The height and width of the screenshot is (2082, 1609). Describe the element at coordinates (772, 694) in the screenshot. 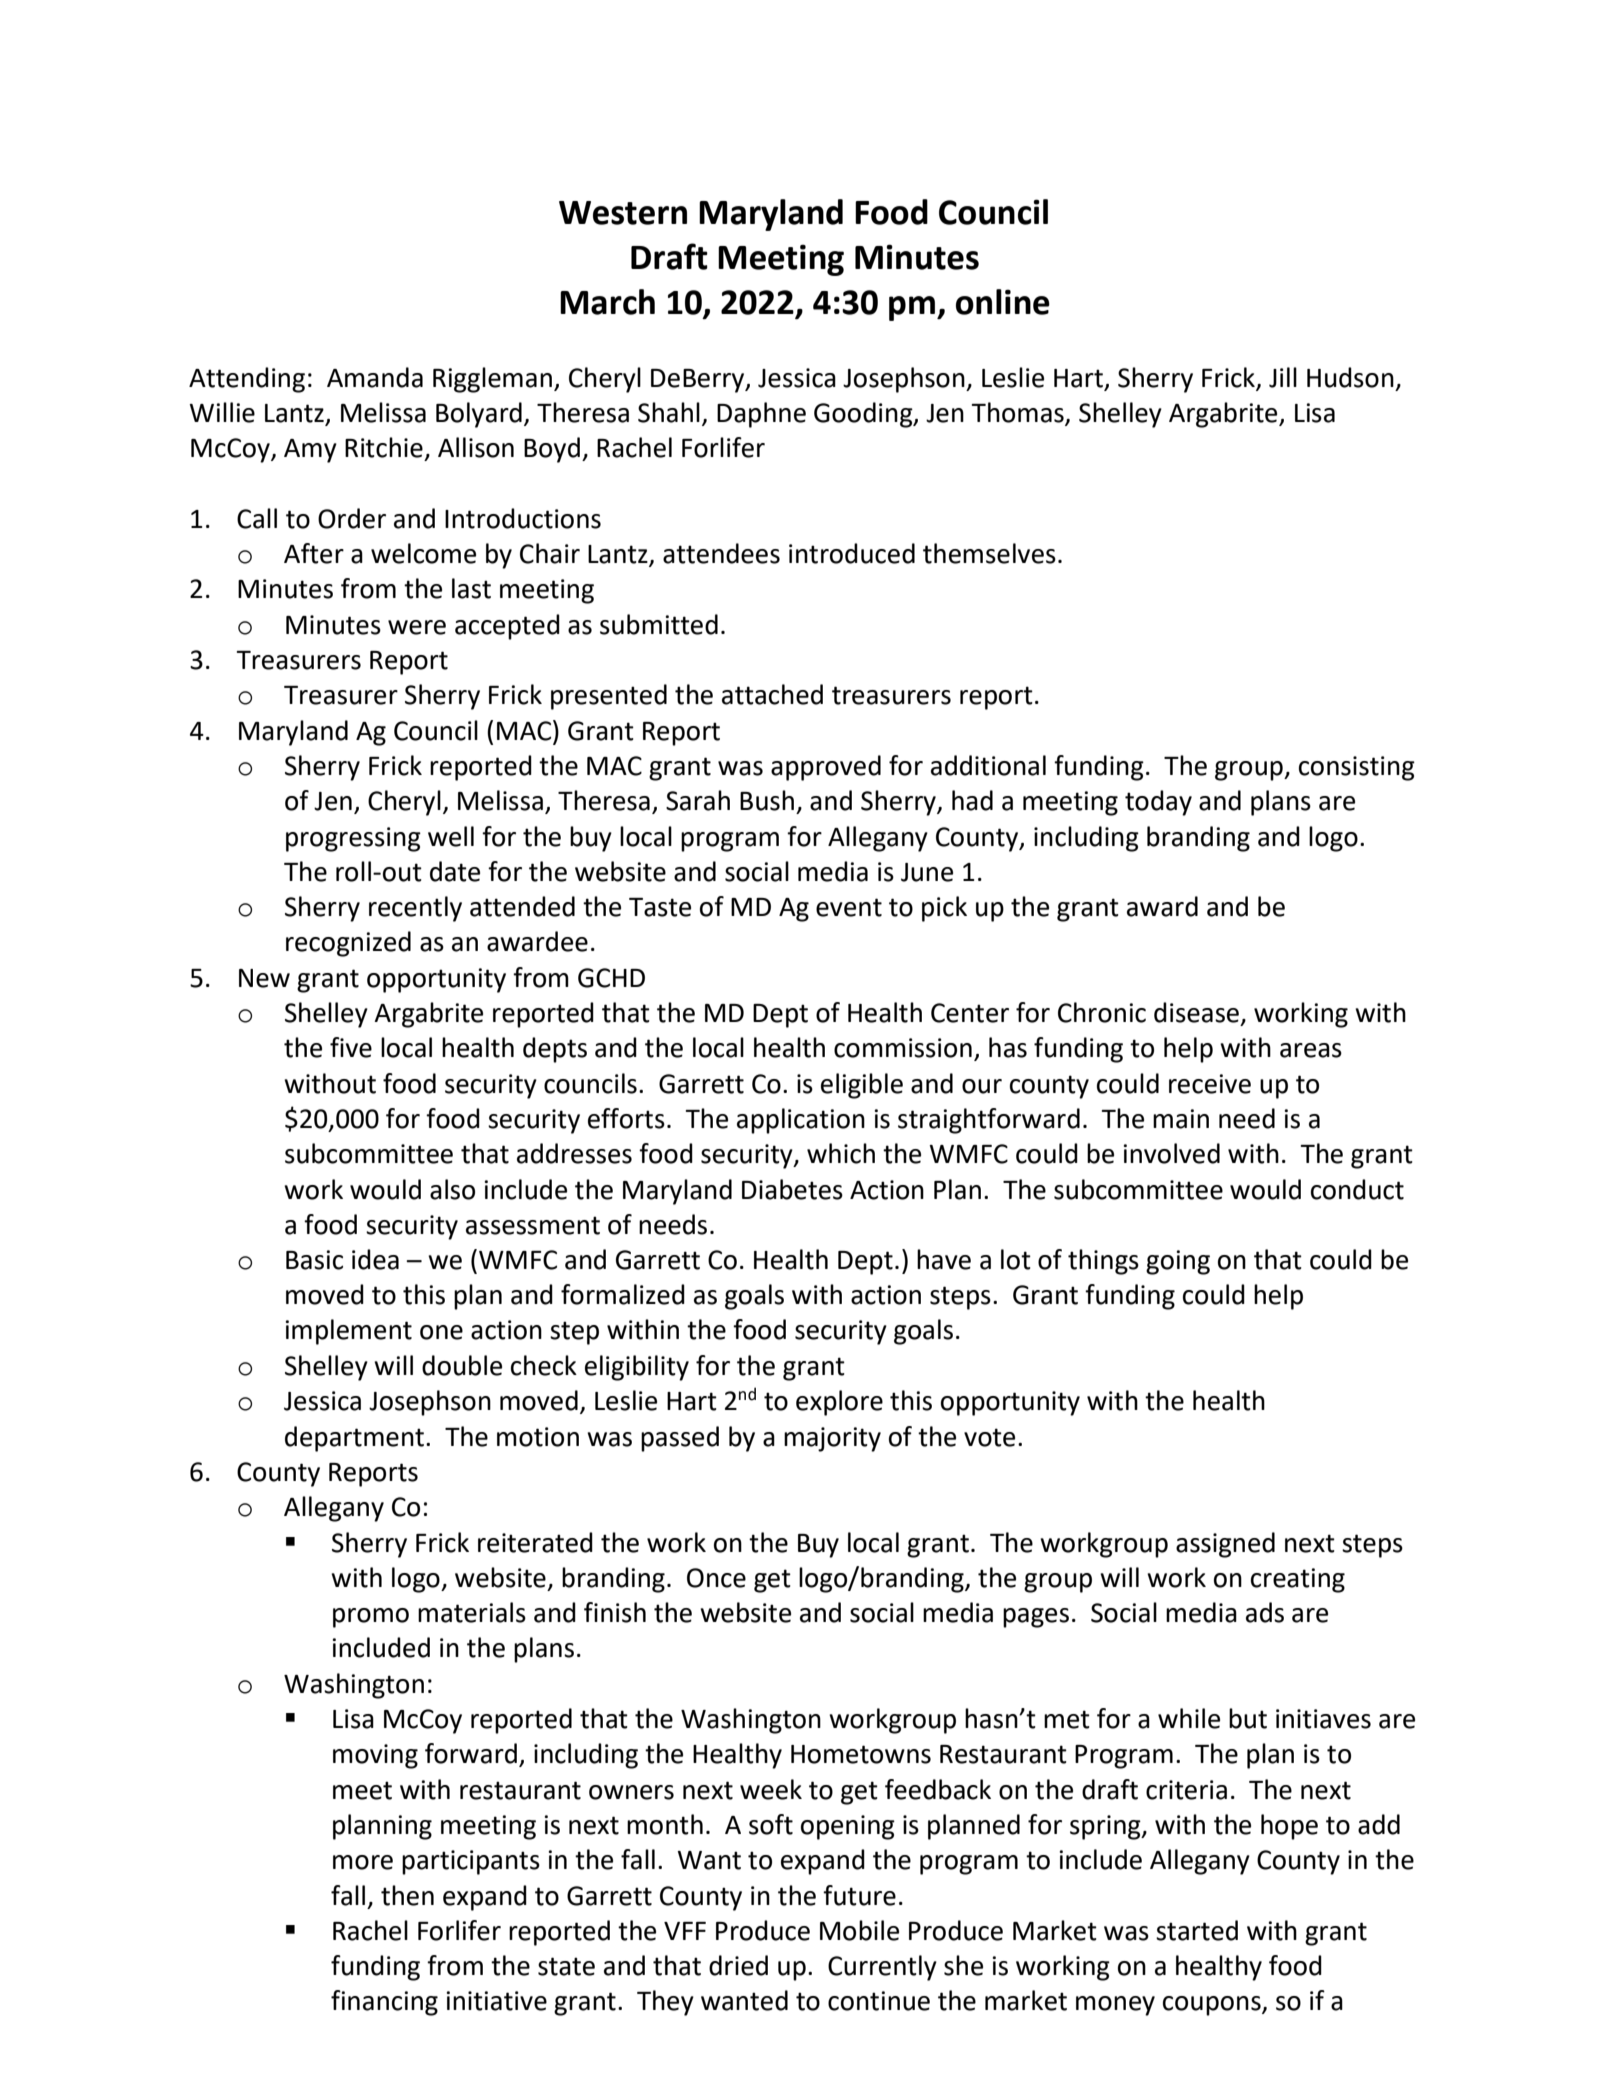

I see `attached` at that location.
